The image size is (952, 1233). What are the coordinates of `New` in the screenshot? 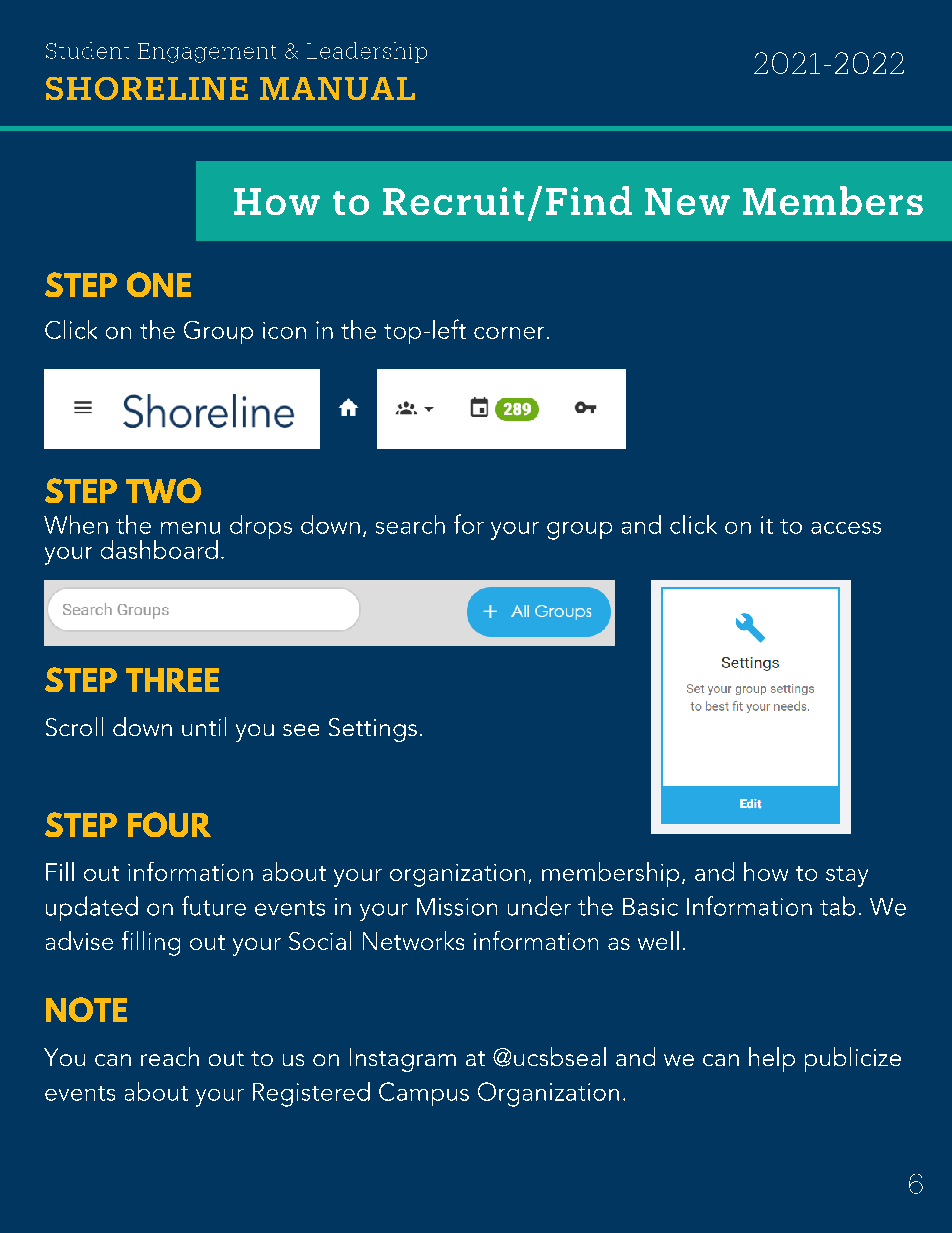 It's located at (687, 201).
